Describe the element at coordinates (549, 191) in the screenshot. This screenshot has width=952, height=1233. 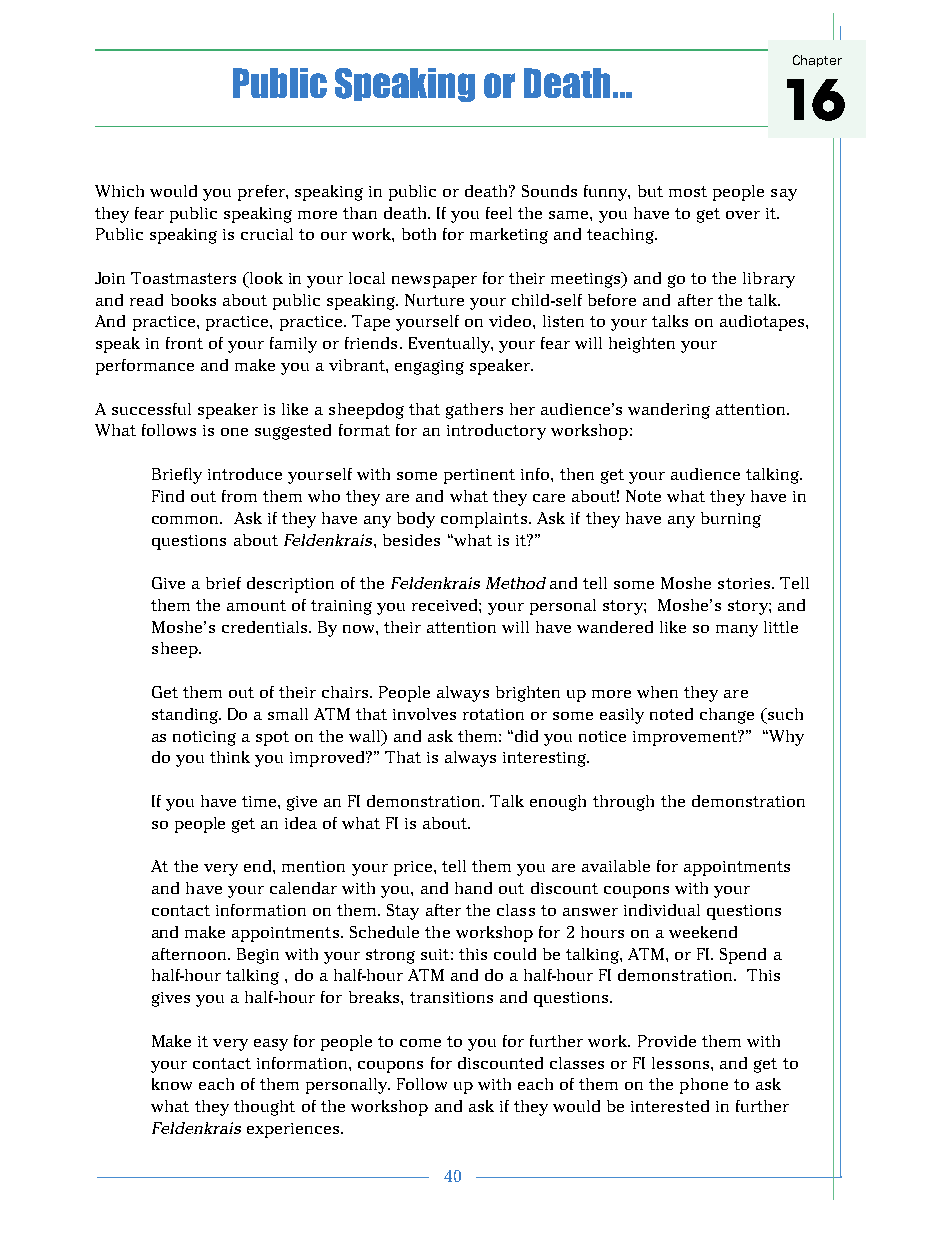
I see `Sounds` at that location.
